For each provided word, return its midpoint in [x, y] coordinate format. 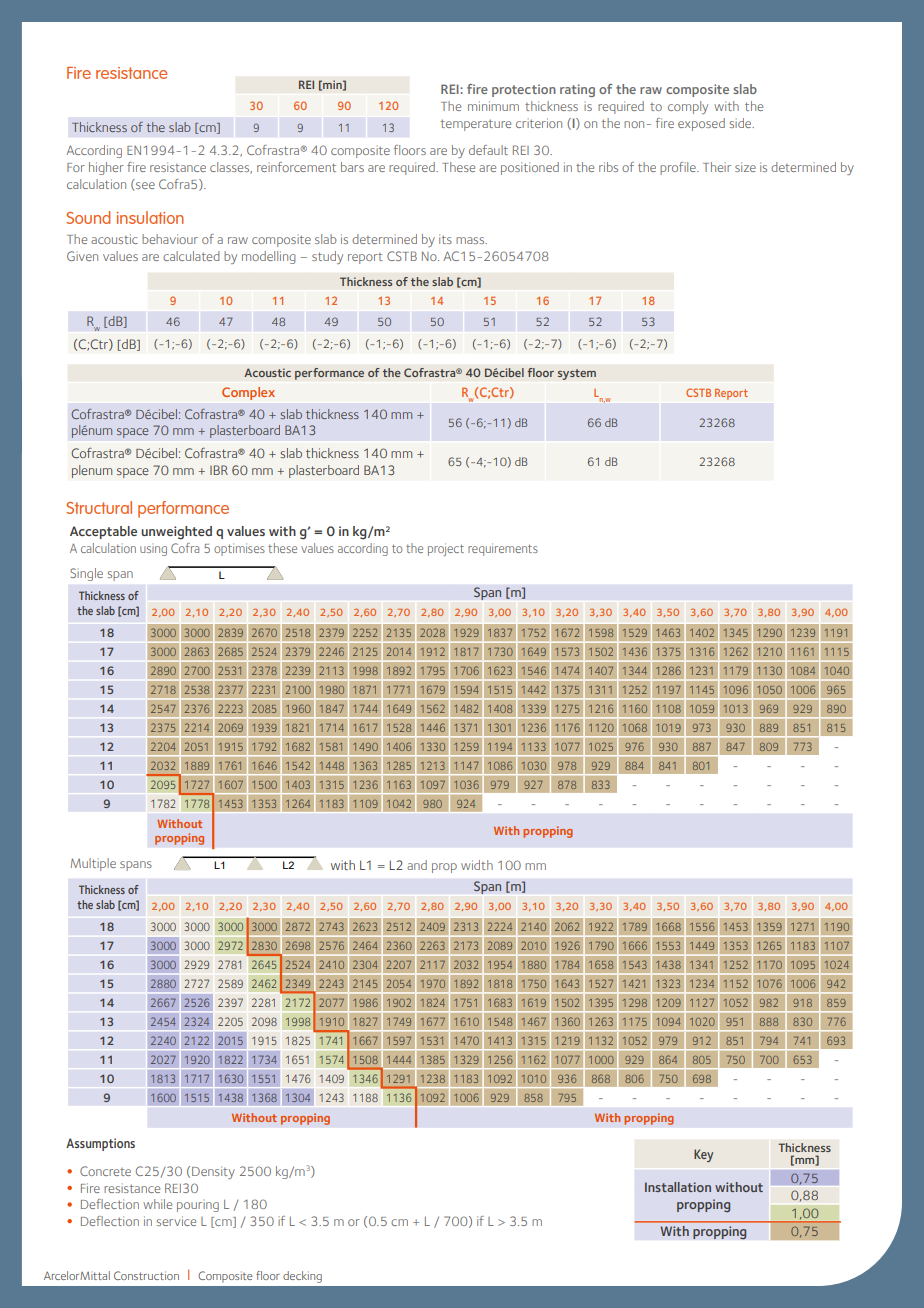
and [417, 865]
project [446, 549]
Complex [248, 393]
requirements [503, 549]
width [477, 865]
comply [688, 107]
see [144, 186]
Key [703, 1155]
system [577, 374]
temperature [476, 125]
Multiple [93, 864]
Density [213, 1172]
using [153, 551]
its [445, 239]
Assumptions [100, 1144]
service [176, 1221]
